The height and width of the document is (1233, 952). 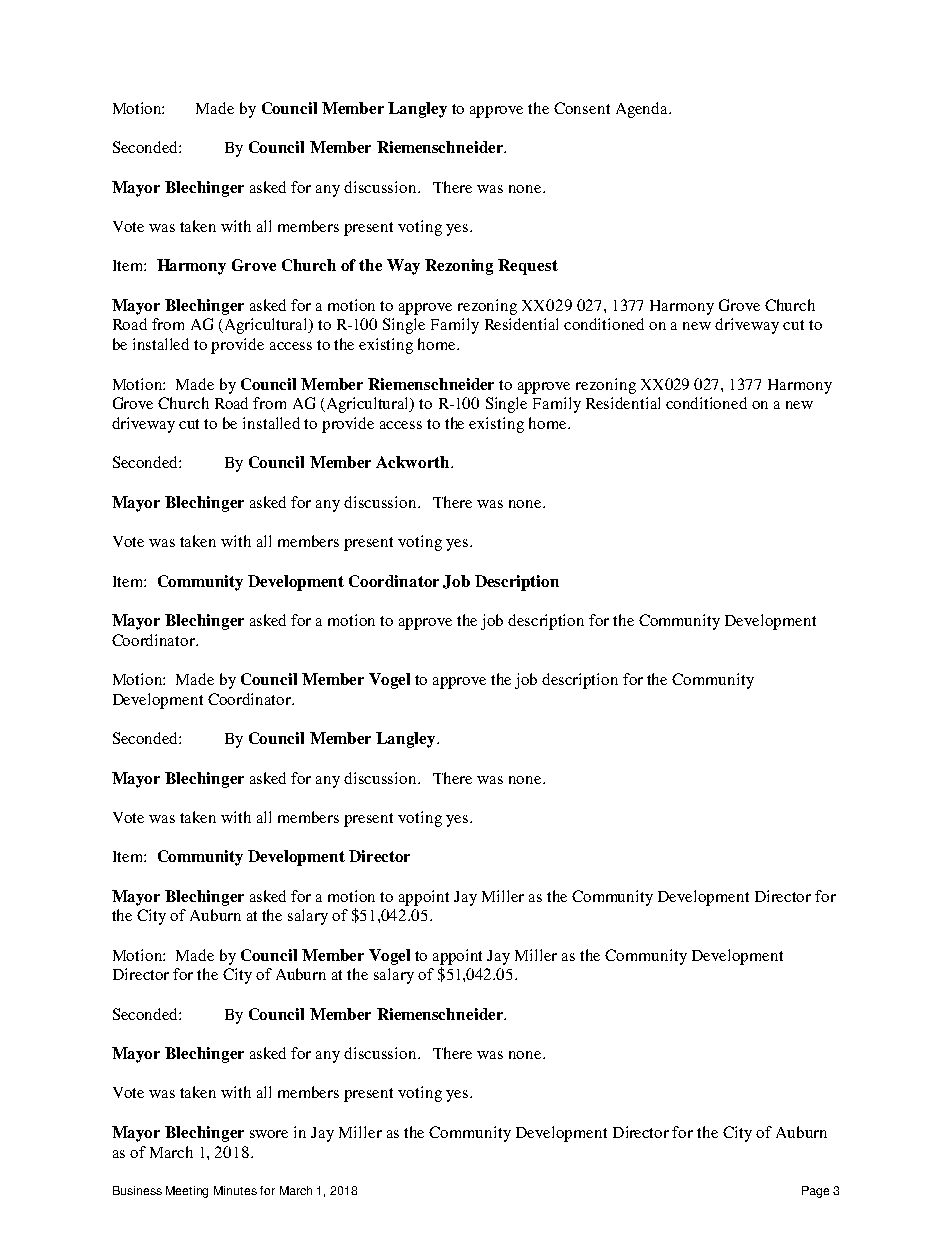 I want to click on Minutes, so click(x=235, y=1190).
